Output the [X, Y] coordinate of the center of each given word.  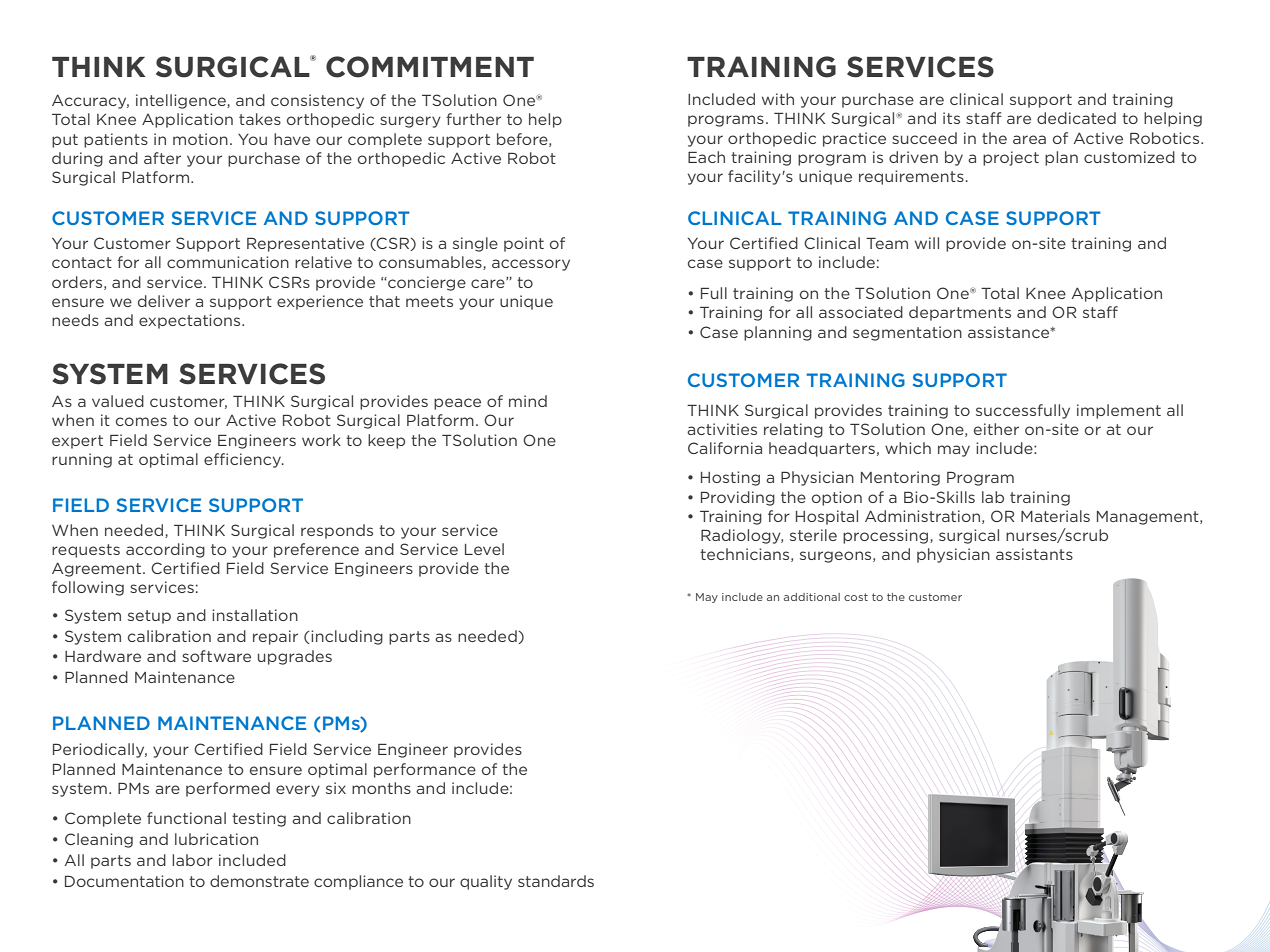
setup [149, 617]
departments [960, 313]
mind [528, 401]
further [473, 119]
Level [484, 549]
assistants [1034, 554]
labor [192, 860]
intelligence [182, 101]
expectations [191, 321]
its [951, 118]
